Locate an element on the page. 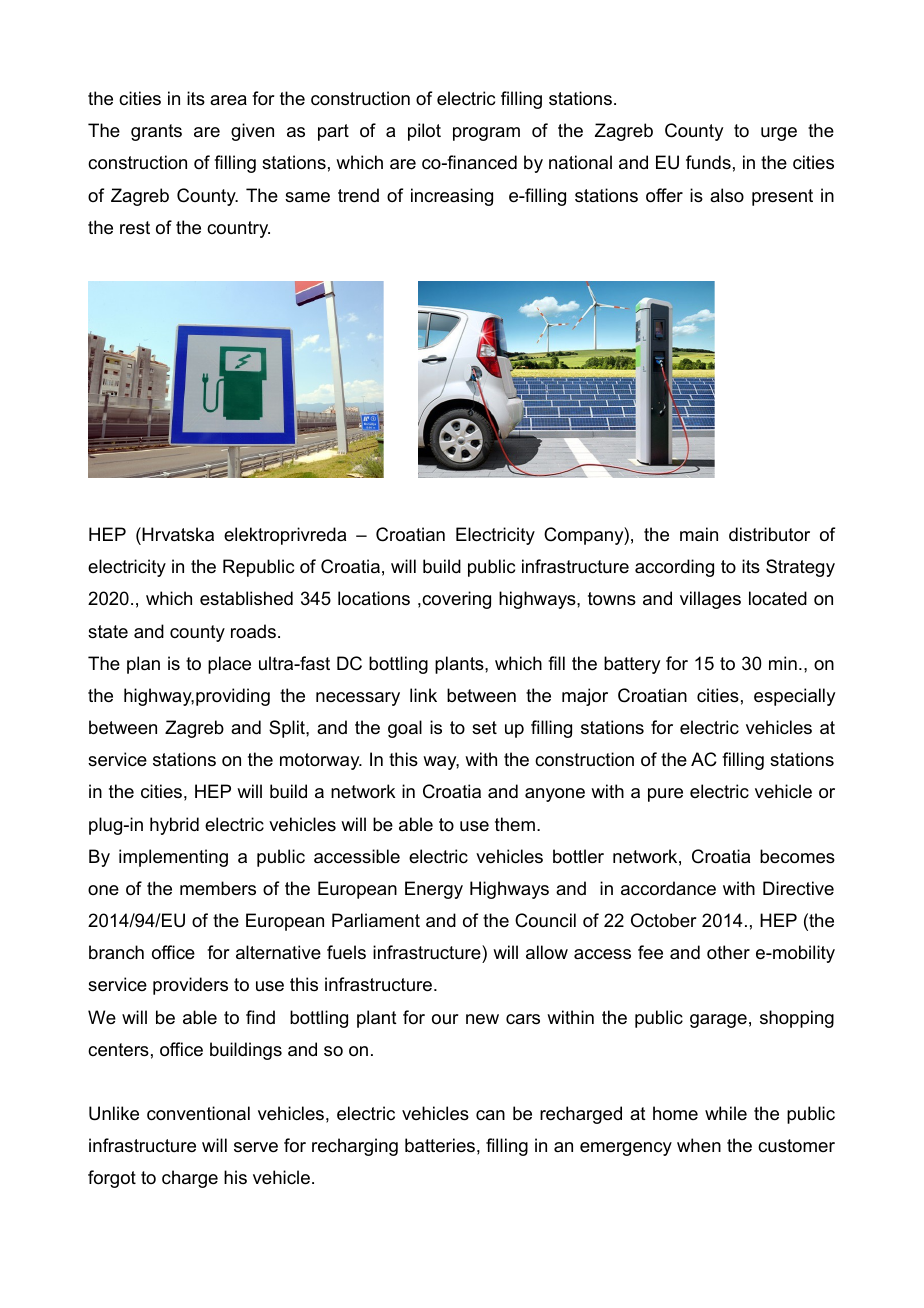  covering is located at coordinates (455, 600).
